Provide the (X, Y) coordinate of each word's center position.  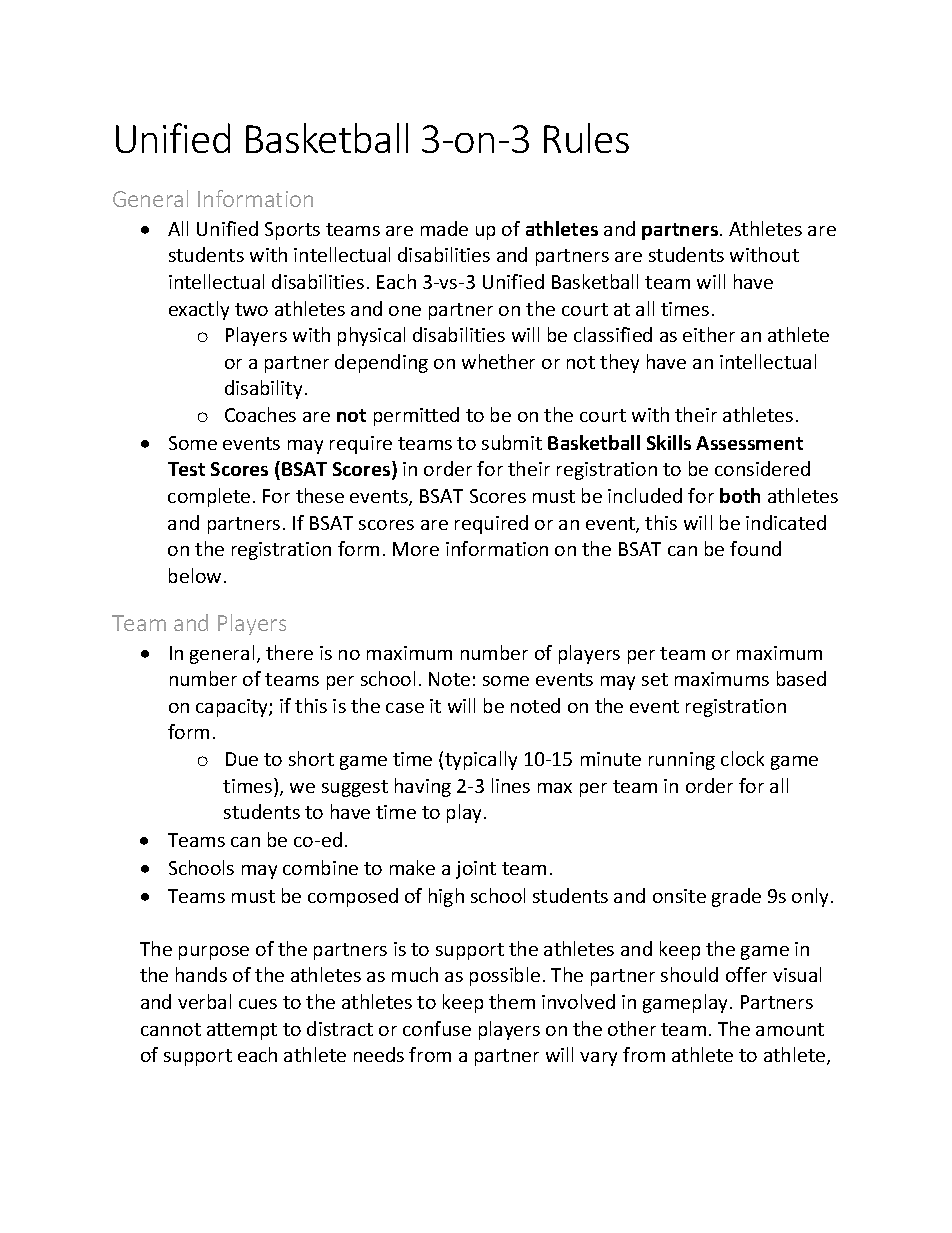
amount (790, 1029)
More (416, 549)
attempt (242, 1031)
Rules (586, 138)
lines (511, 785)
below (195, 575)
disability (263, 389)
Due (242, 759)
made (444, 228)
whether (498, 361)
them (512, 1001)
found (755, 548)
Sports (292, 231)
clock (742, 758)
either (709, 334)
